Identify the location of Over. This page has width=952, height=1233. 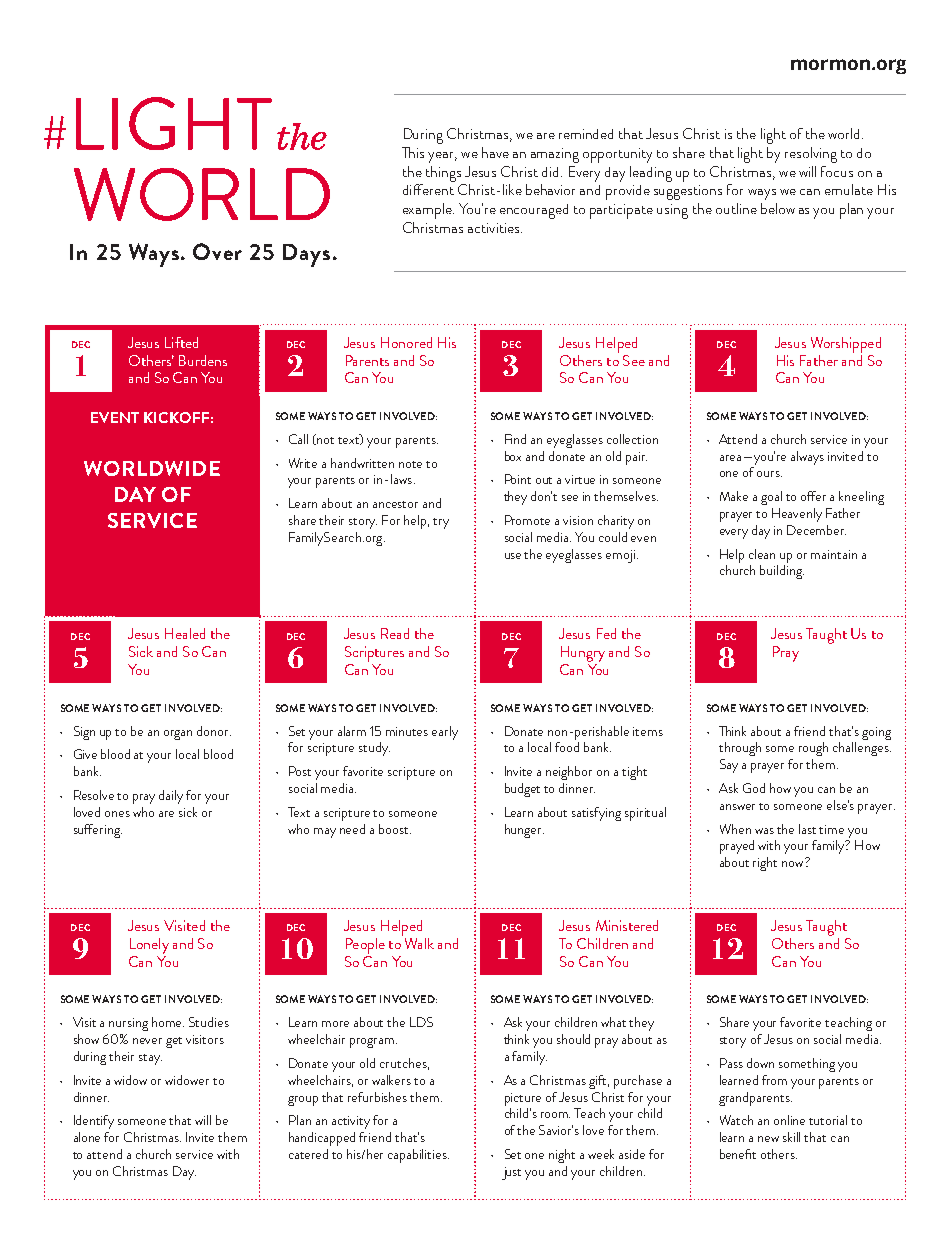
(217, 251).
